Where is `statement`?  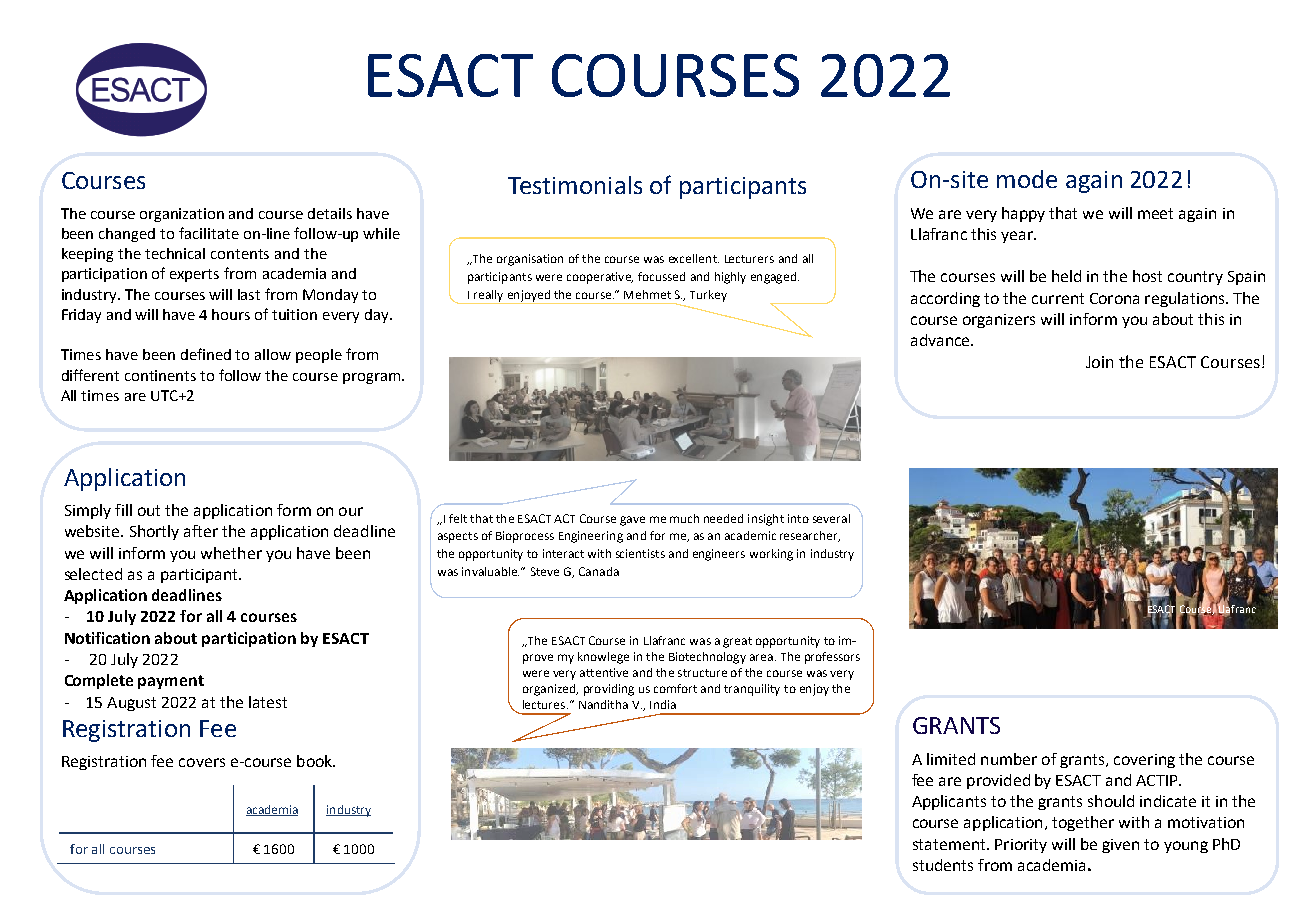
statement is located at coordinates (950, 844).
